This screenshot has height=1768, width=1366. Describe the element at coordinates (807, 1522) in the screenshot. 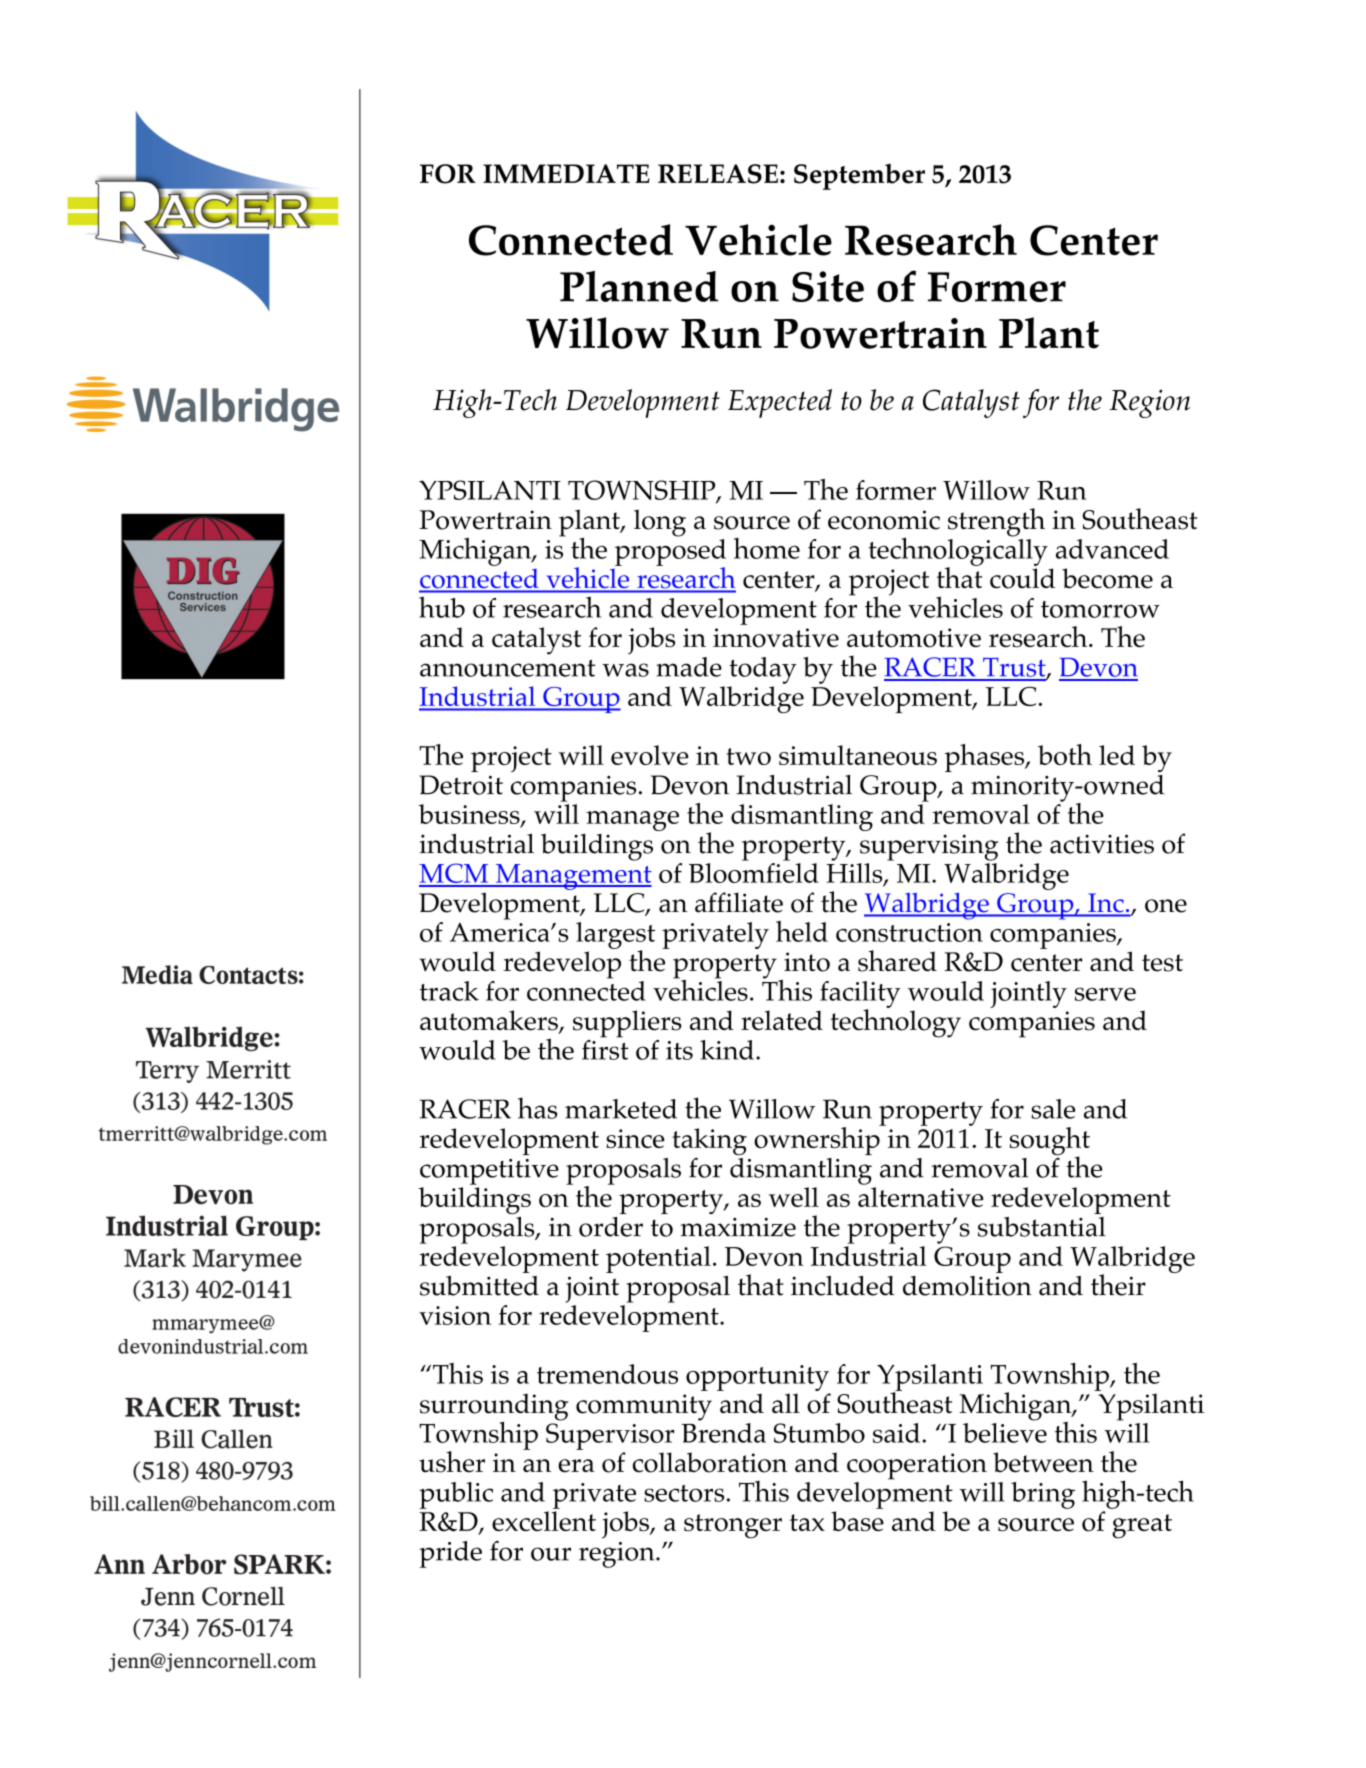

I see `tax` at that location.
